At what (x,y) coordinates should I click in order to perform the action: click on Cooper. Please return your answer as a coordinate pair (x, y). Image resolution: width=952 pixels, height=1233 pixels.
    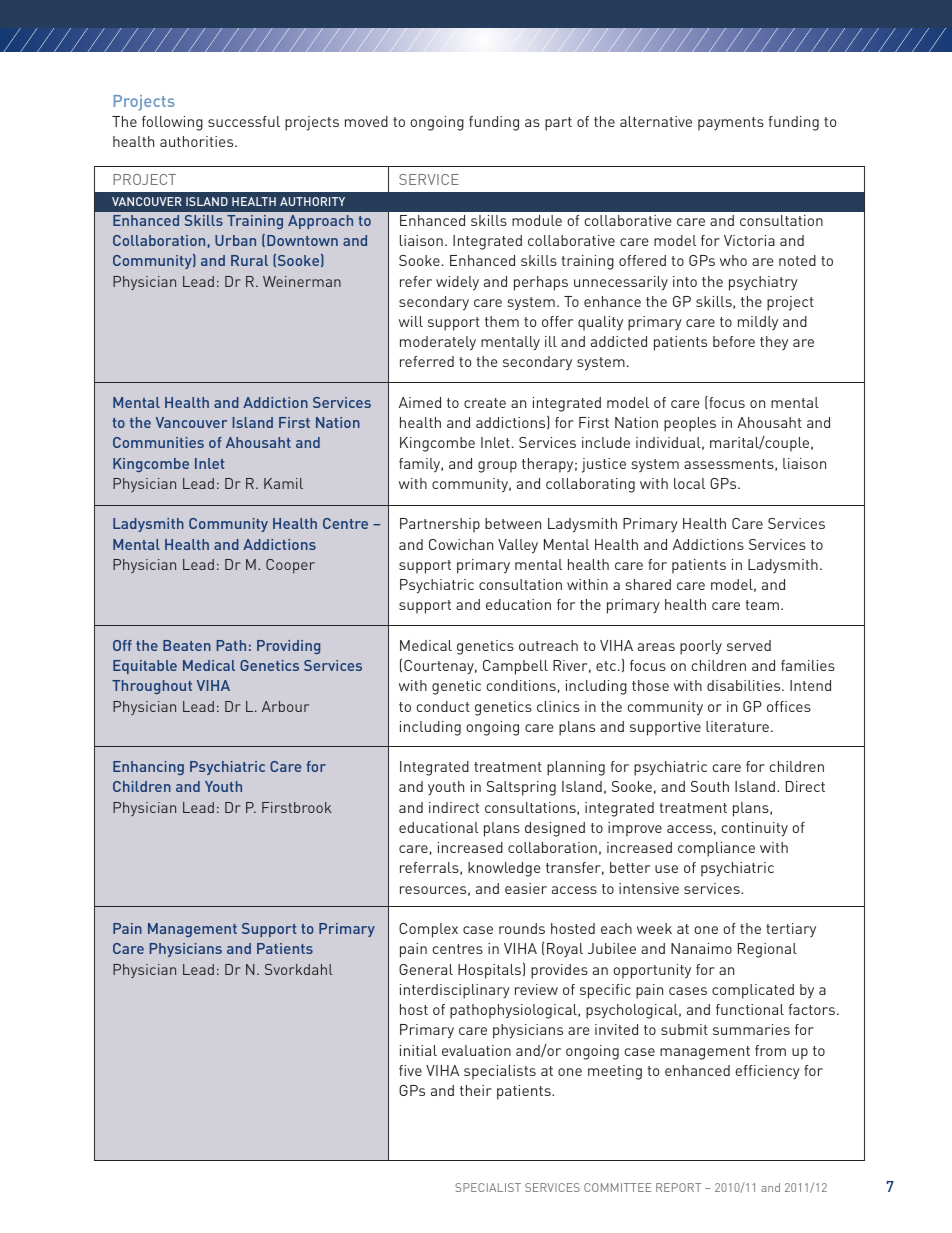
    Looking at the image, I should click on (290, 566).
